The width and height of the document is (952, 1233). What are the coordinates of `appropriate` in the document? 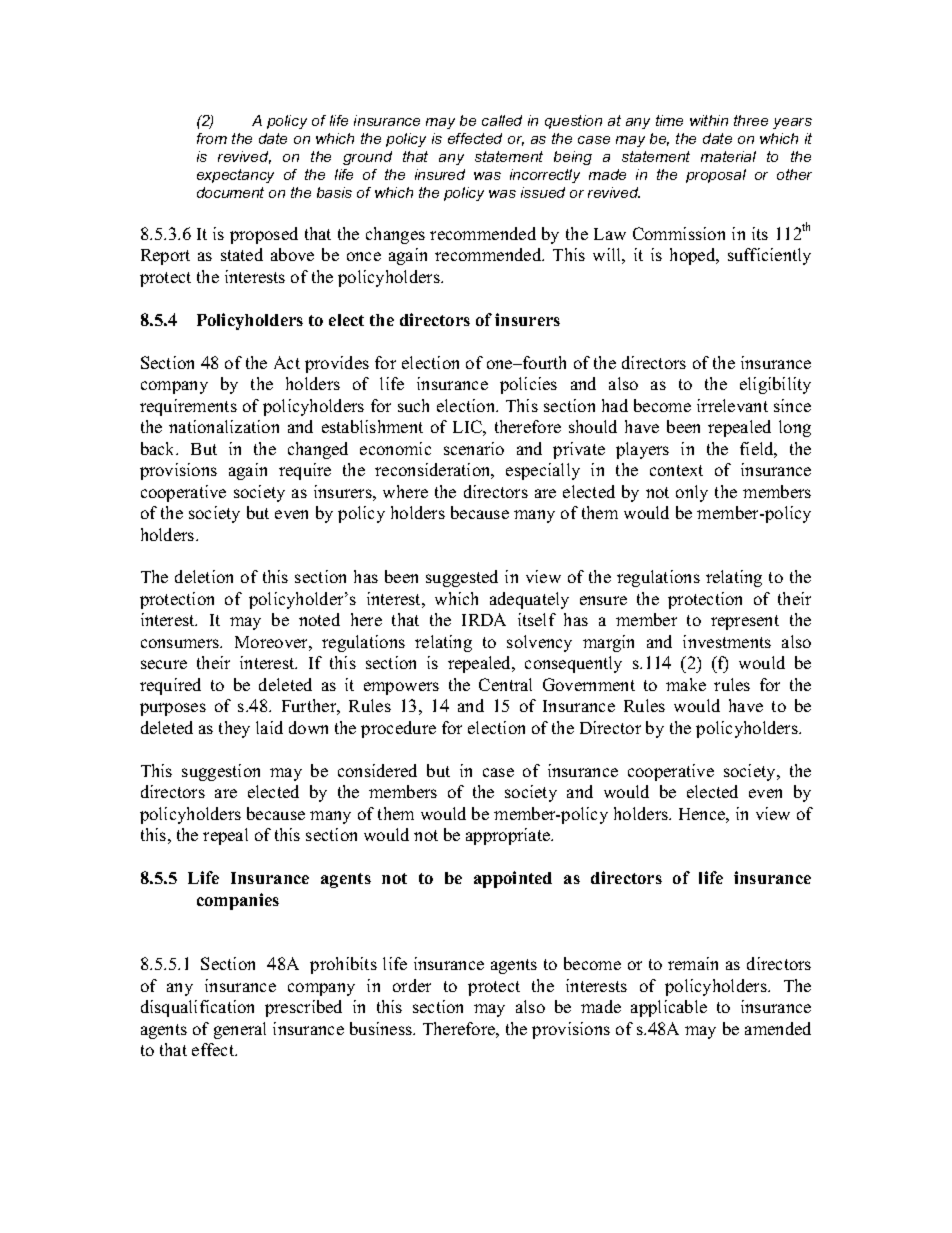 It's located at (509, 836).
